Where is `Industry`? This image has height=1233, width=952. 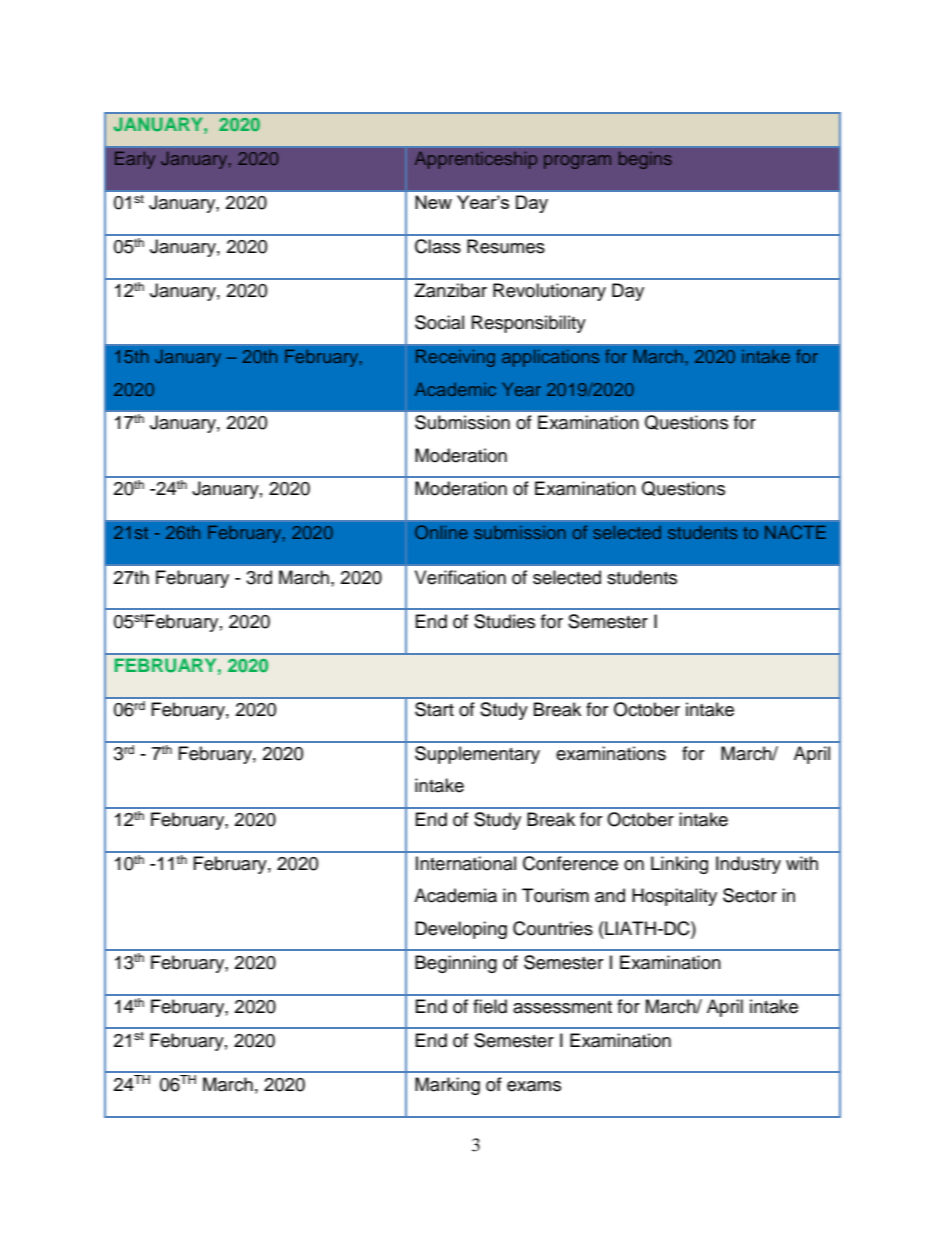
Industry is located at coordinates (748, 865).
